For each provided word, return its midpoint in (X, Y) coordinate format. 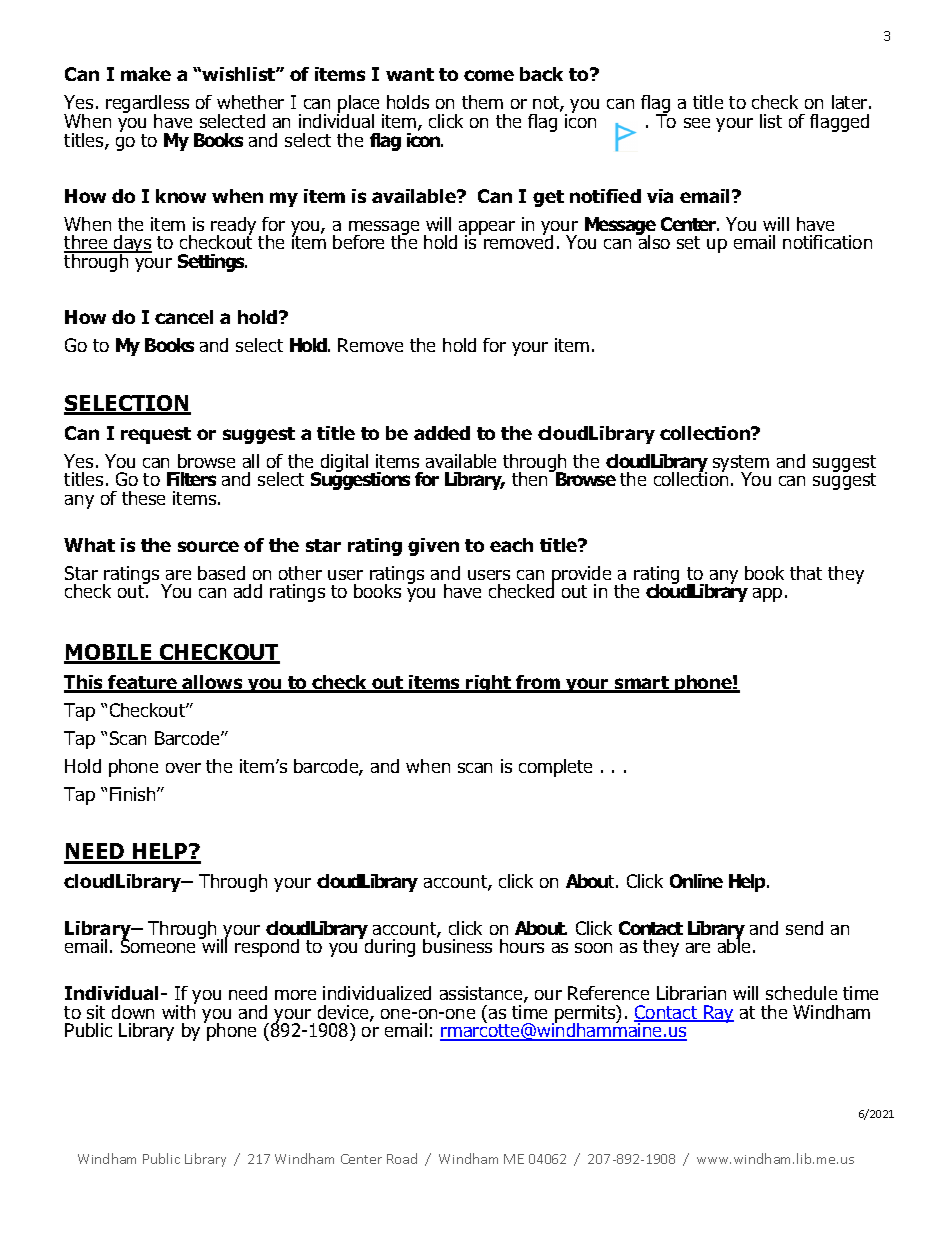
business (457, 945)
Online (696, 881)
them (482, 102)
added (442, 433)
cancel (184, 317)
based (221, 573)
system (741, 464)
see (697, 123)
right (489, 684)
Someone (158, 945)
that (806, 573)
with (179, 1010)
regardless (147, 105)
